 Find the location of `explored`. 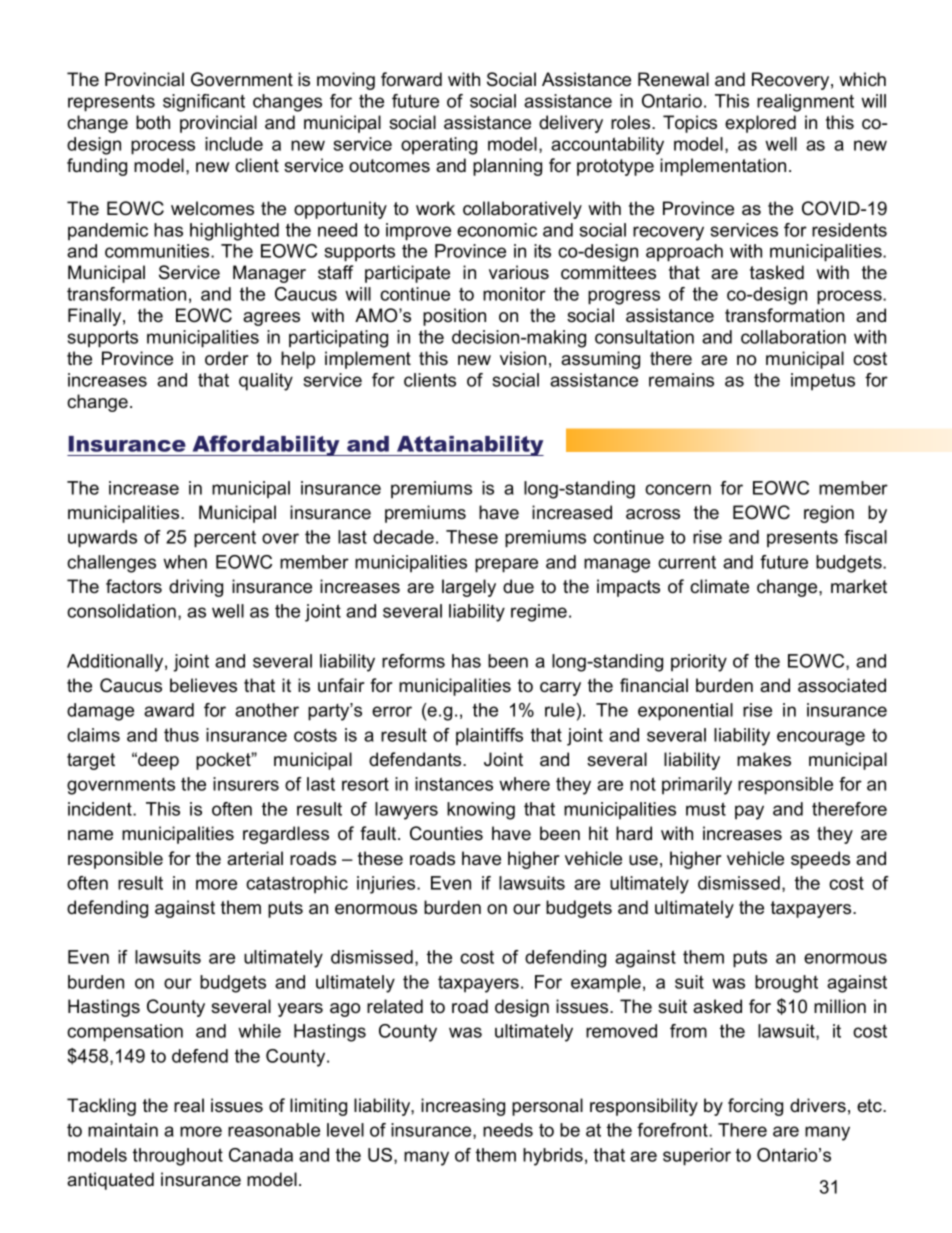

explored is located at coordinates (760, 124).
